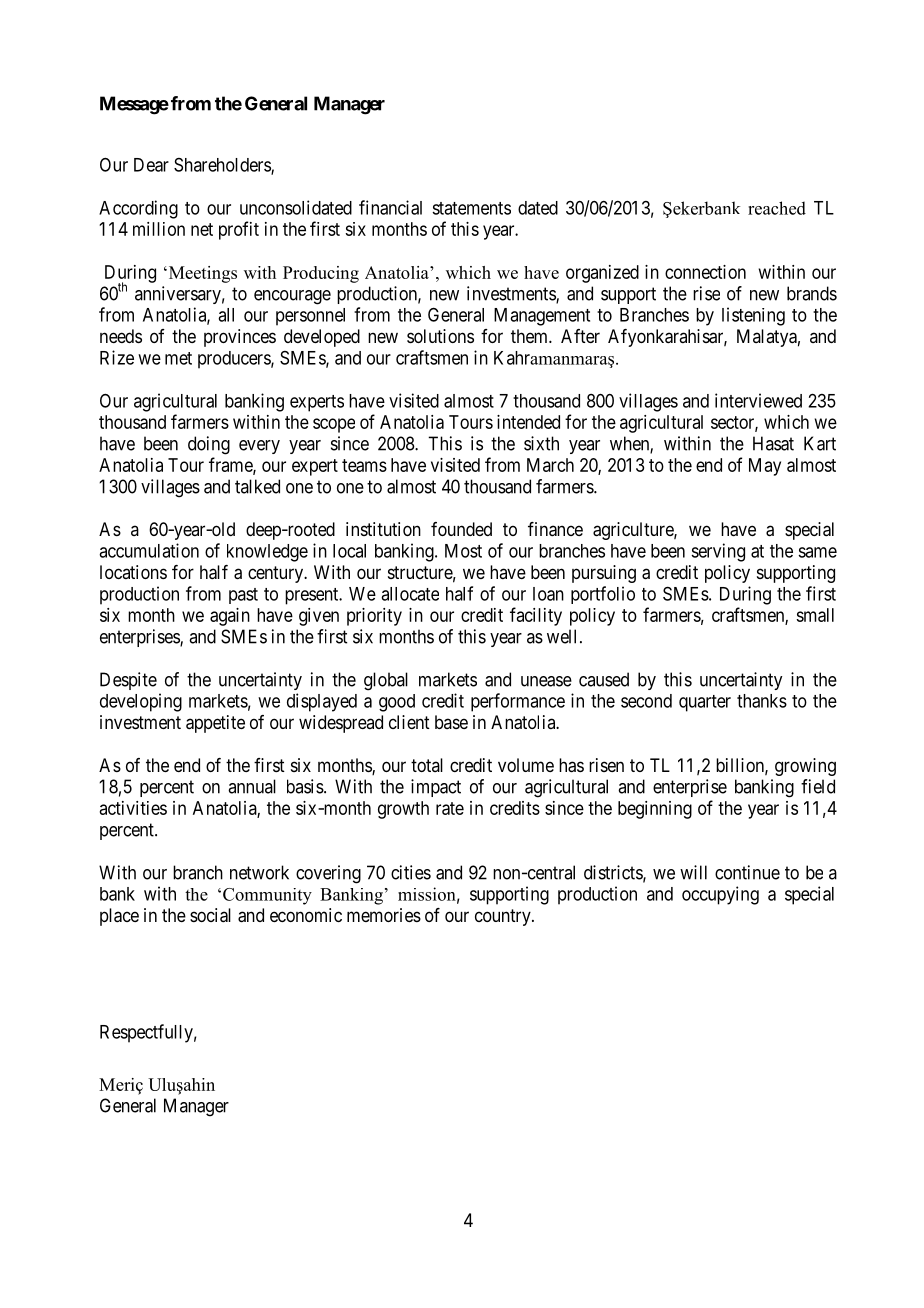 This screenshot has height=1308, width=924. Describe the element at coordinates (210, 915) in the screenshot. I see `social` at that location.
